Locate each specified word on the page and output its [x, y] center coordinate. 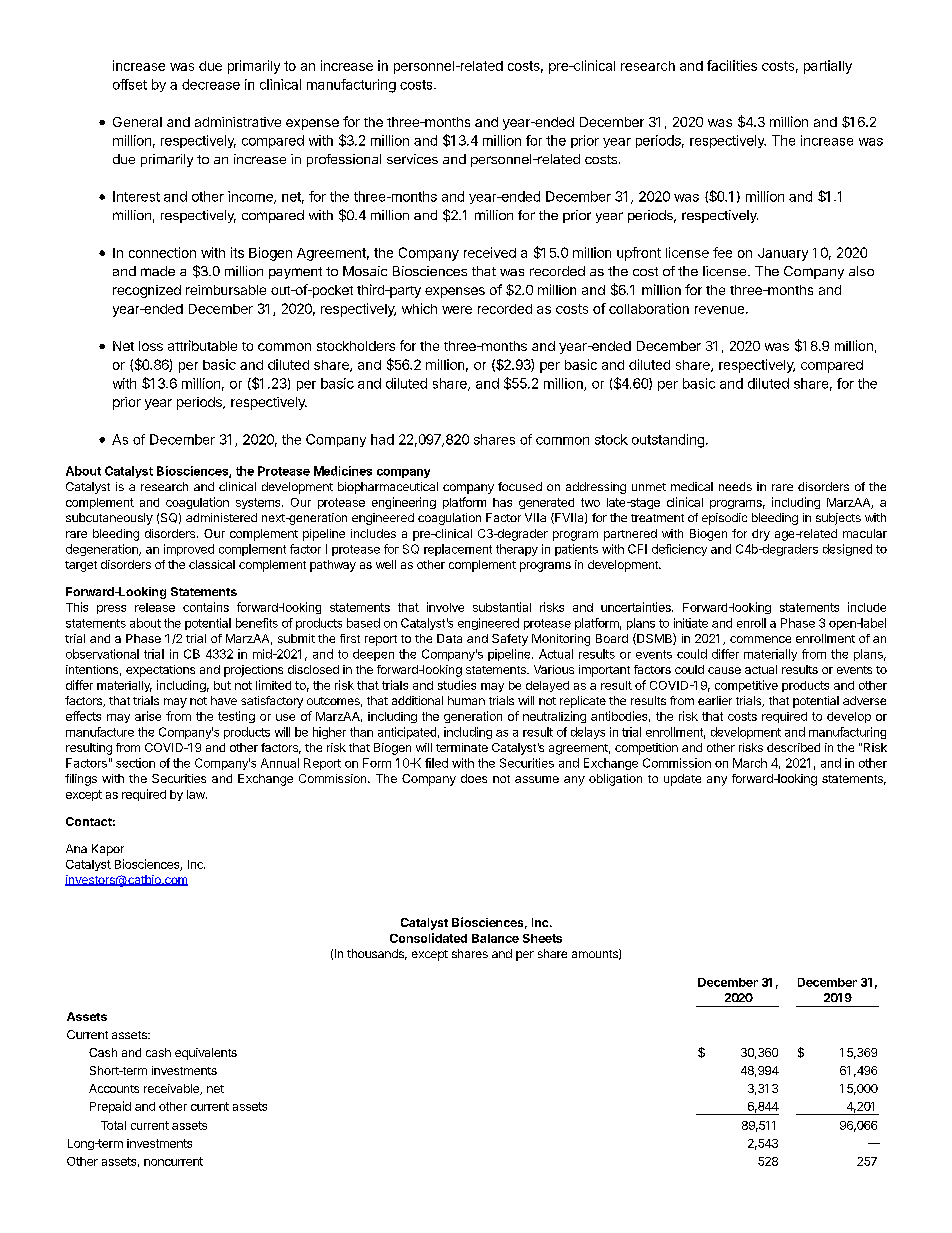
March [750, 763]
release [155, 607]
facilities [732, 65]
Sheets [542, 938]
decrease [211, 84]
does [474, 778]
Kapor [108, 850]
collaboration [649, 308]
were [457, 310]
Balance [495, 938]
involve [445, 607]
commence [760, 639]
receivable [172, 1089]
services [412, 159]
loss [151, 346]
